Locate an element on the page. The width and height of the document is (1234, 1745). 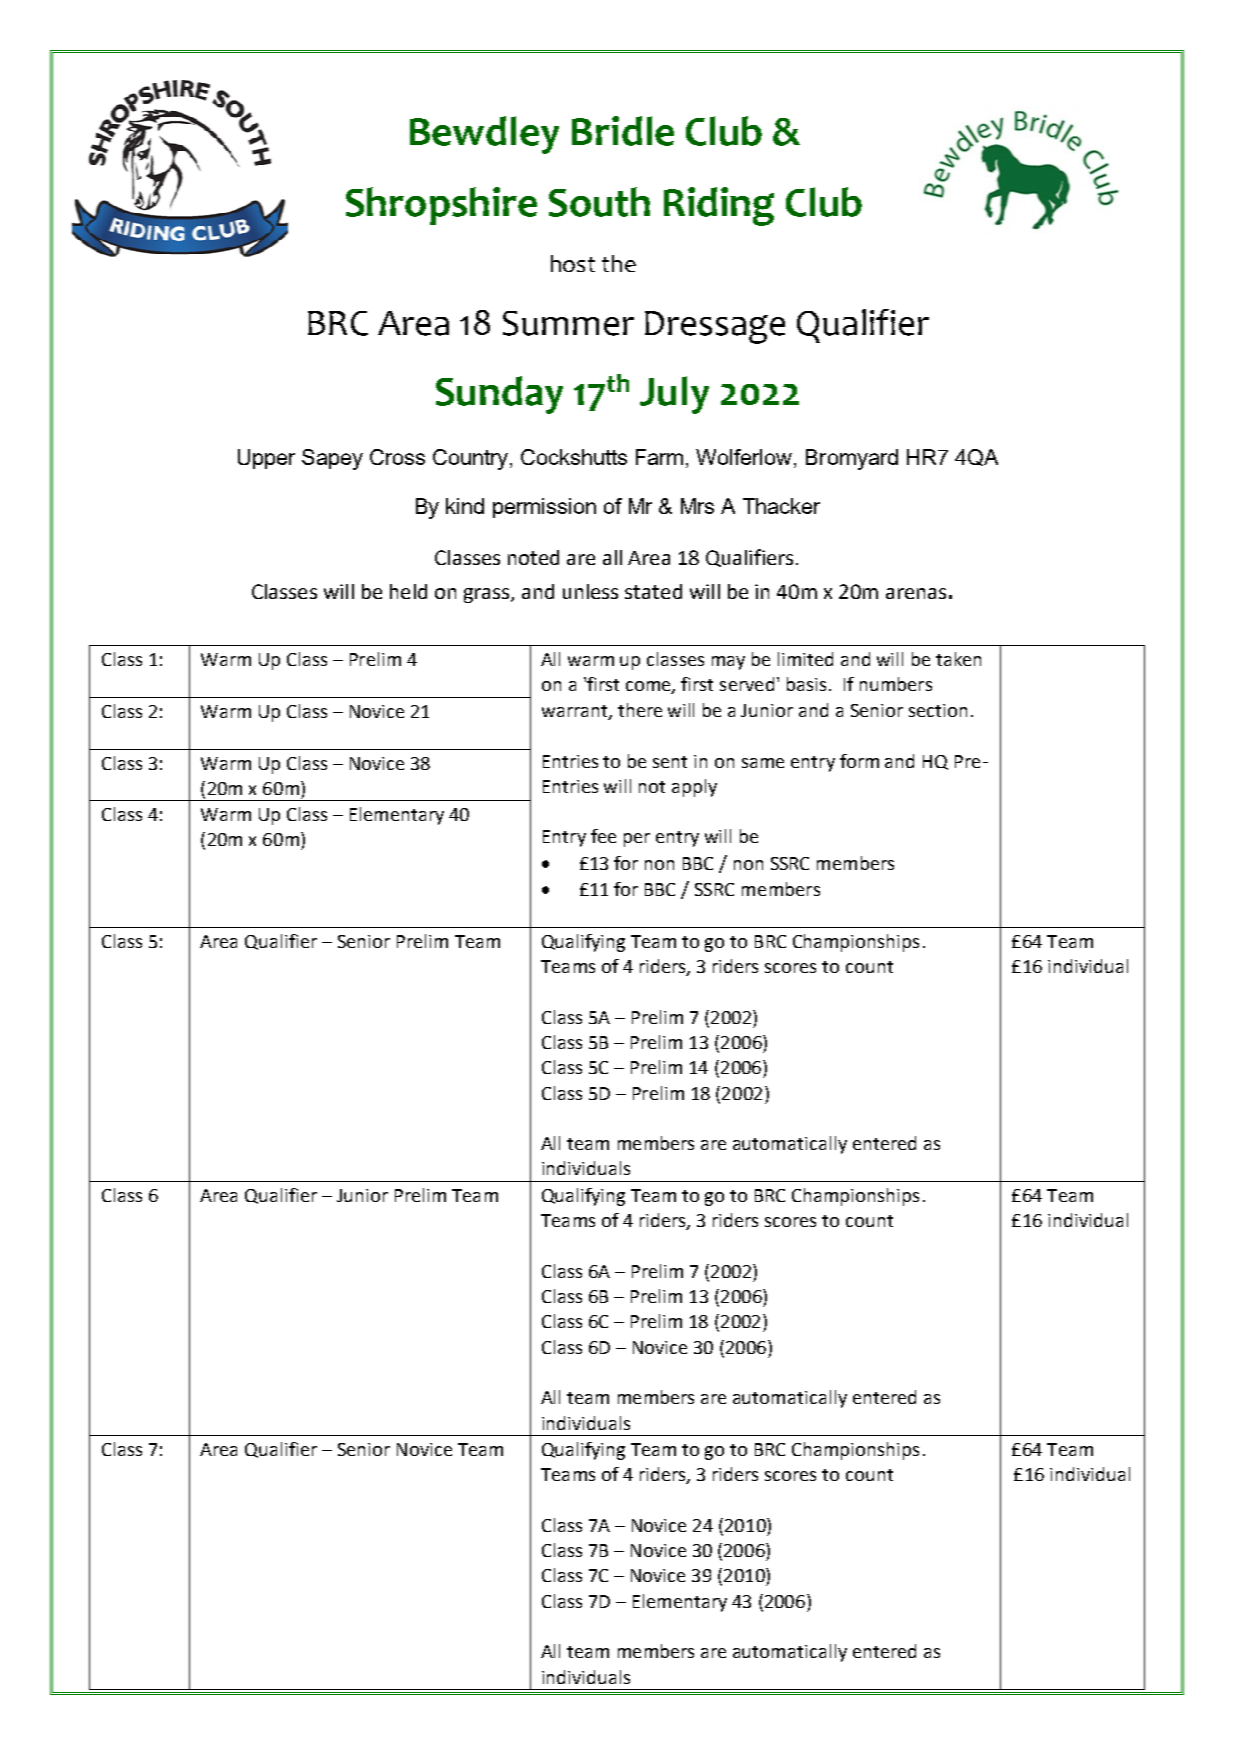
held is located at coordinates (408, 591).
